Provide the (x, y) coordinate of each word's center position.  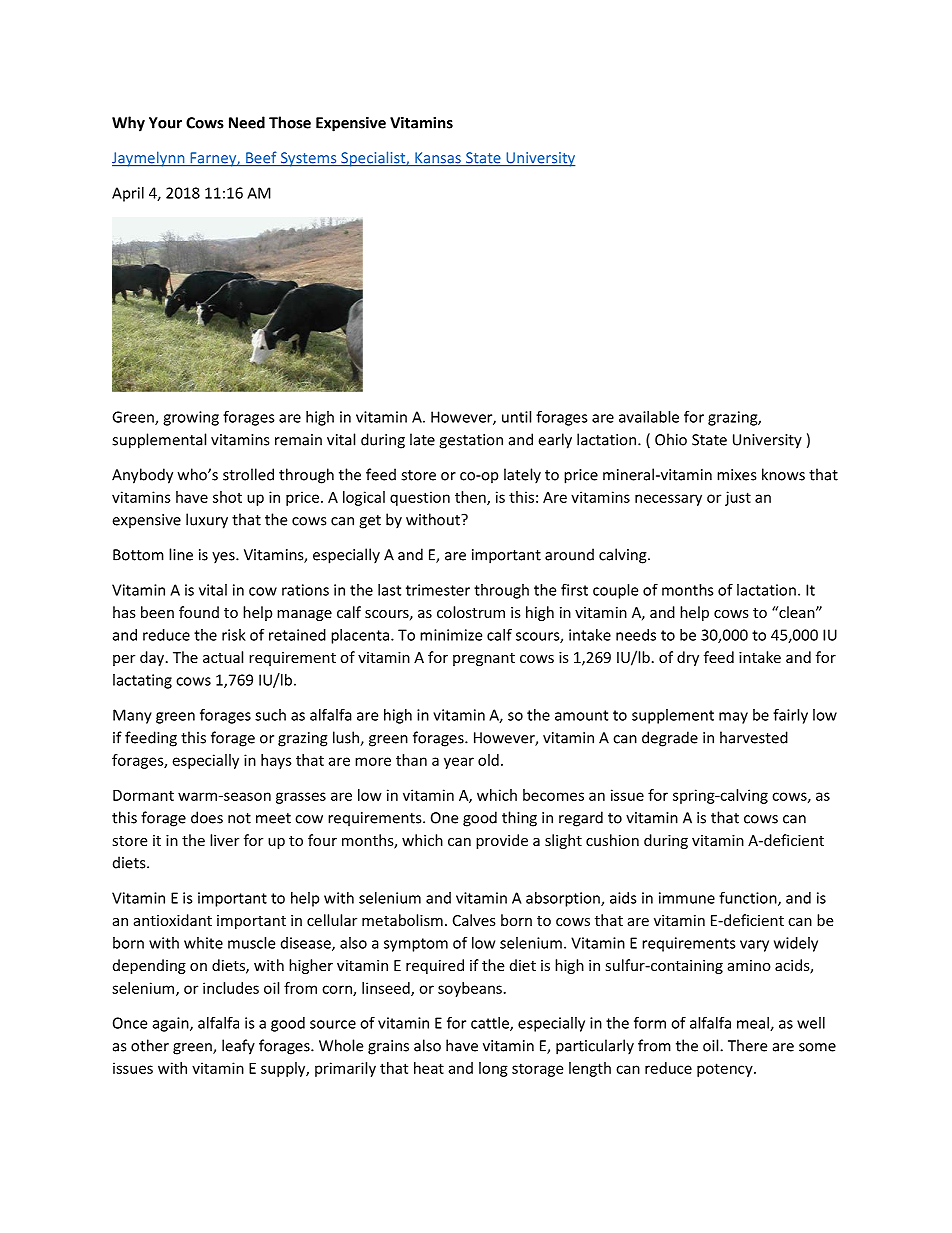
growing (191, 418)
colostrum (471, 612)
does (207, 817)
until (516, 417)
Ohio (671, 439)
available (649, 417)
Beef (261, 158)
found (199, 612)
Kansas (438, 159)
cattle (491, 1024)
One (444, 818)
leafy (238, 1047)
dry (688, 658)
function (749, 898)
